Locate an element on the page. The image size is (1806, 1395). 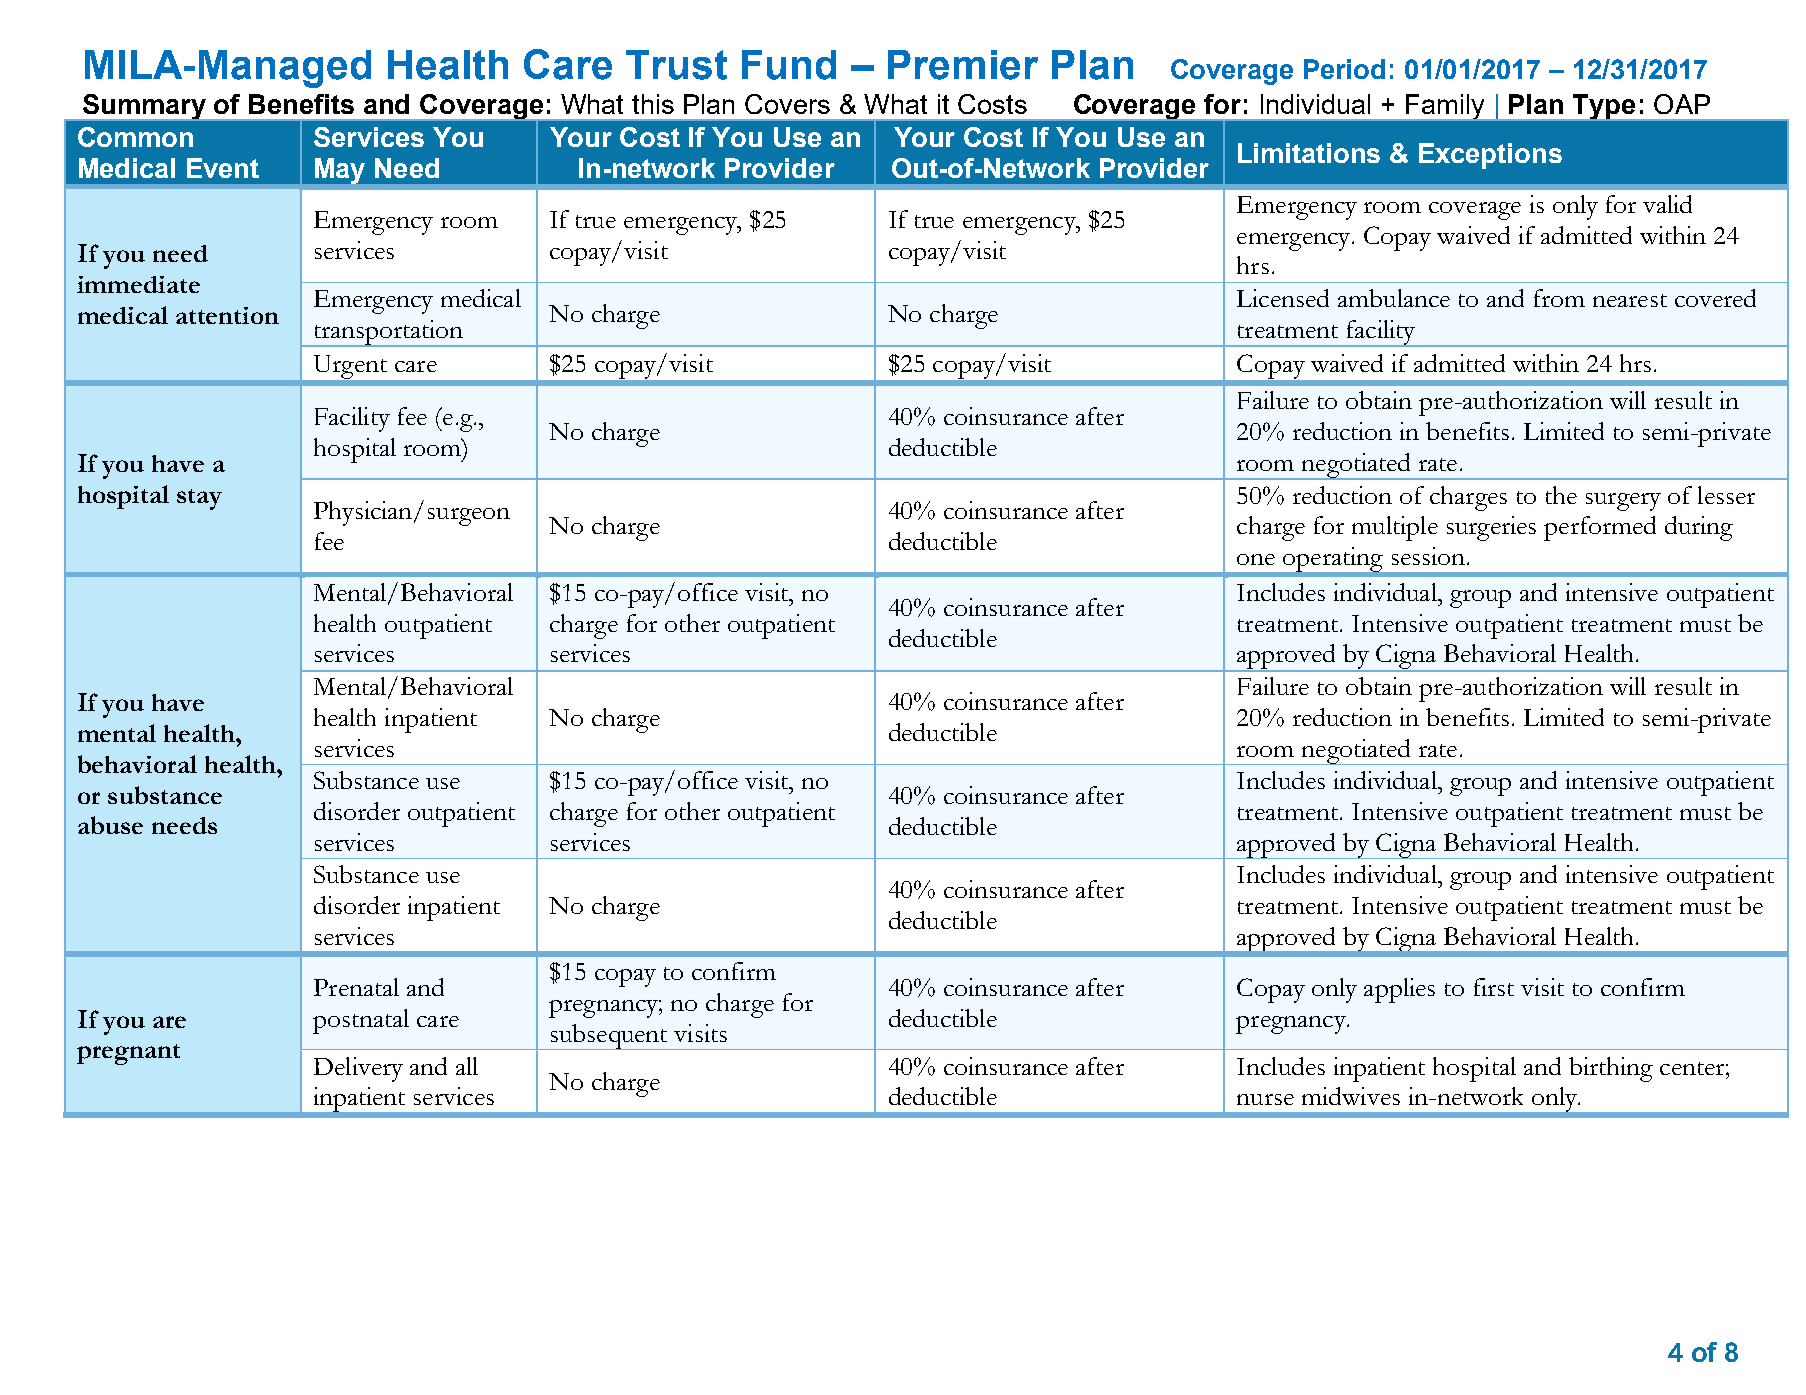
Delivery is located at coordinates (358, 1069).
